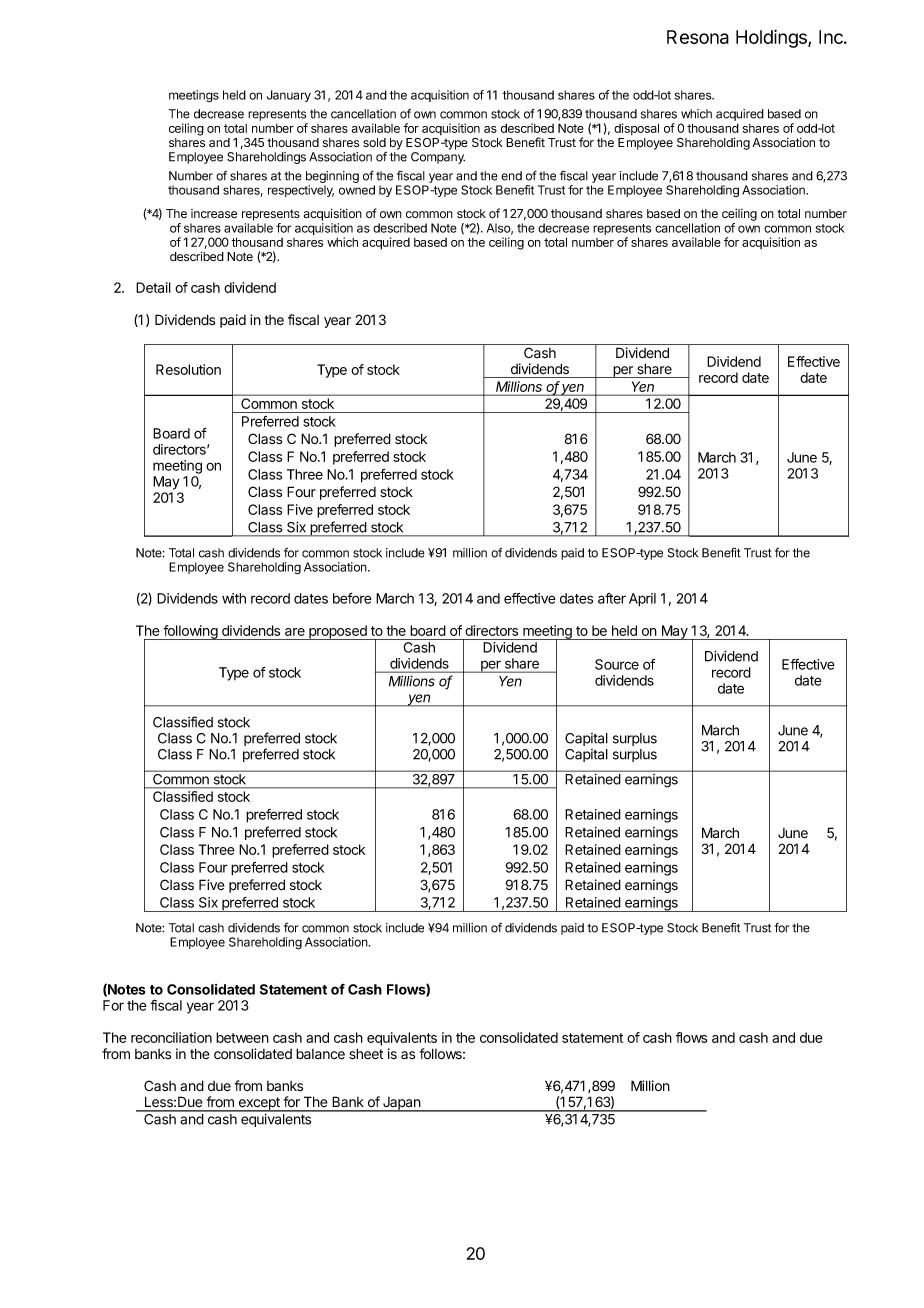  I want to click on sheet, so click(366, 1054).
